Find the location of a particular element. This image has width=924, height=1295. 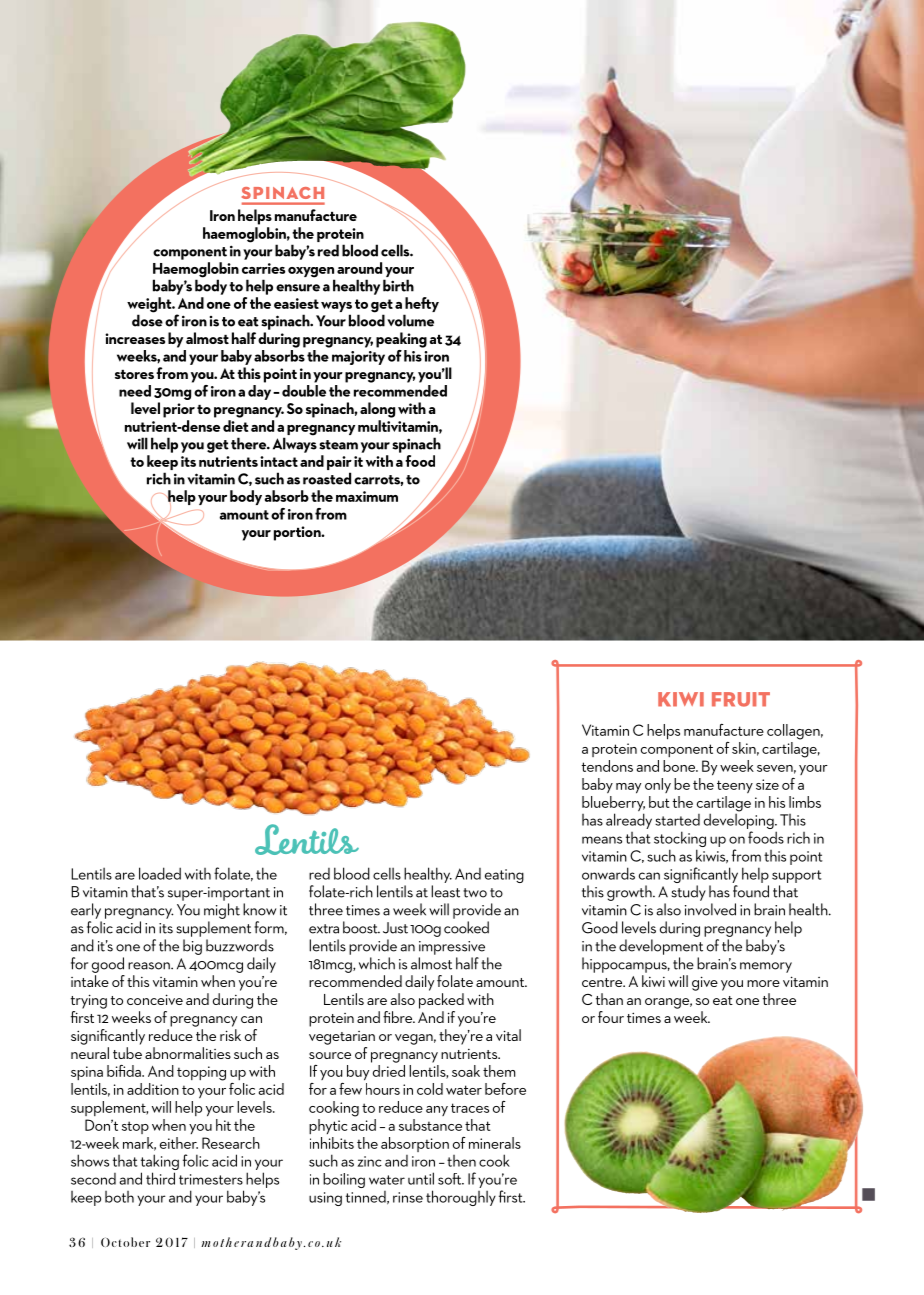

weight is located at coordinates (150, 306).
